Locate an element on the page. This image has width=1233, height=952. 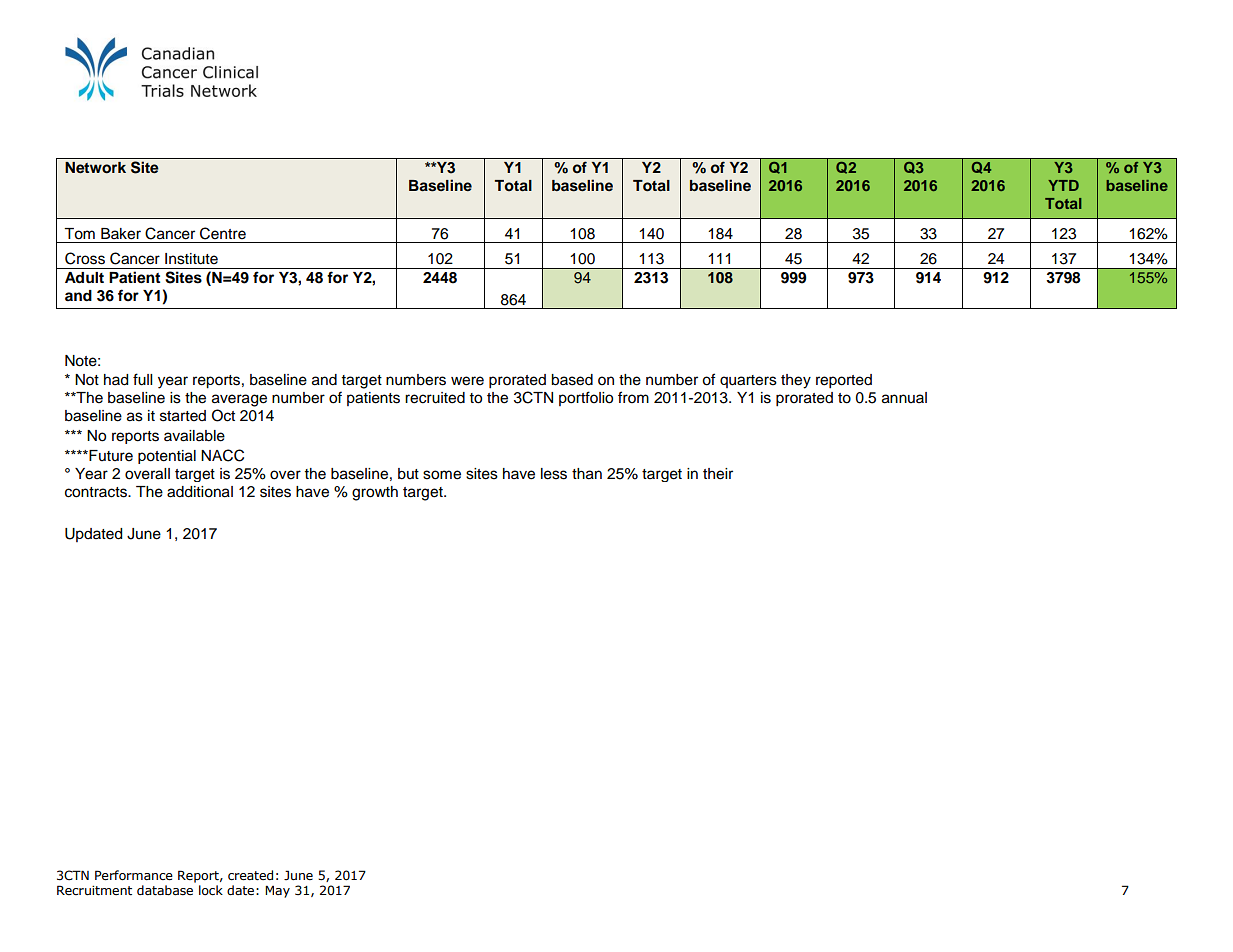
YTD is located at coordinates (1063, 185).
